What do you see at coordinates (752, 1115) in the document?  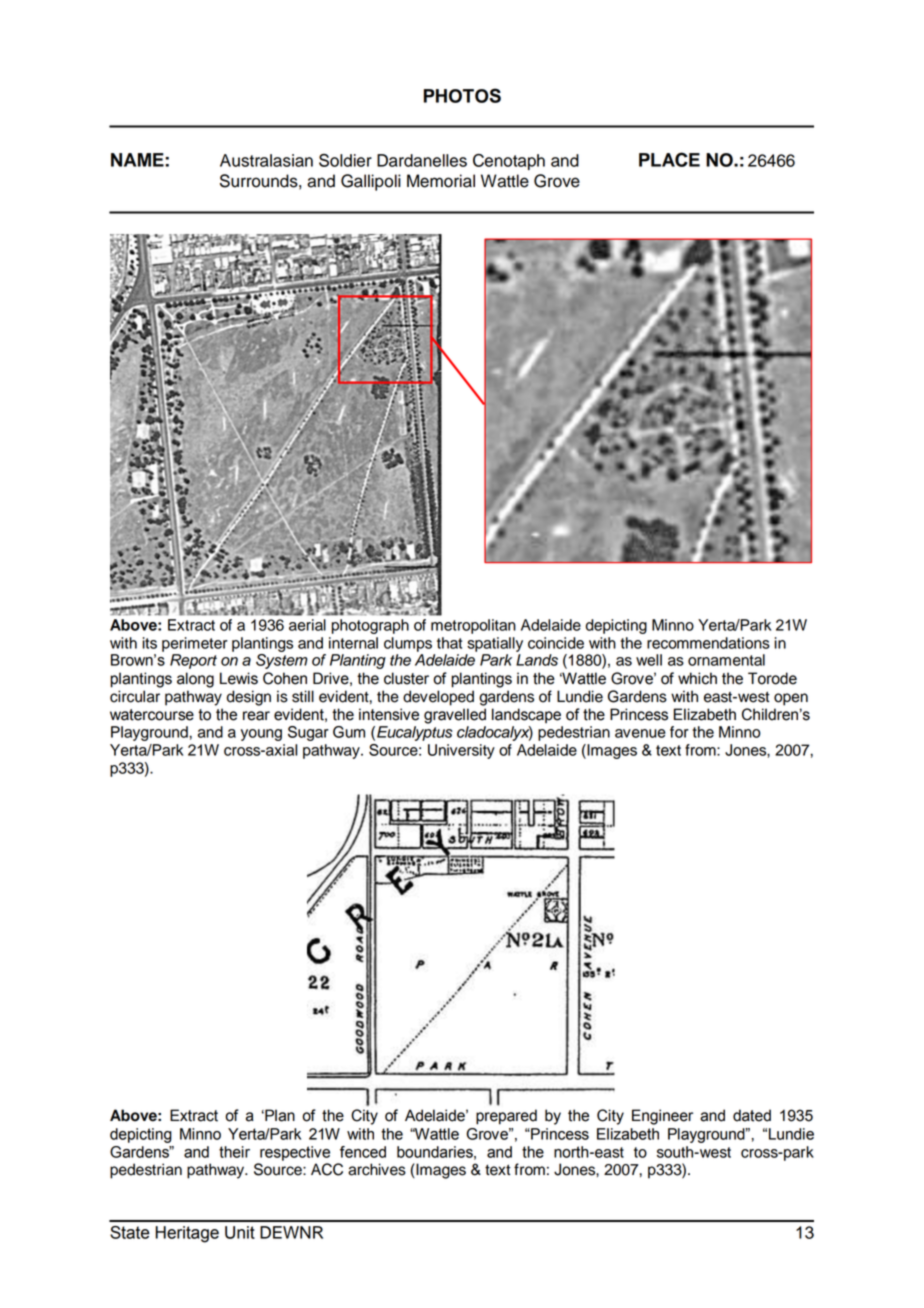 I see `dated` at bounding box center [752, 1115].
